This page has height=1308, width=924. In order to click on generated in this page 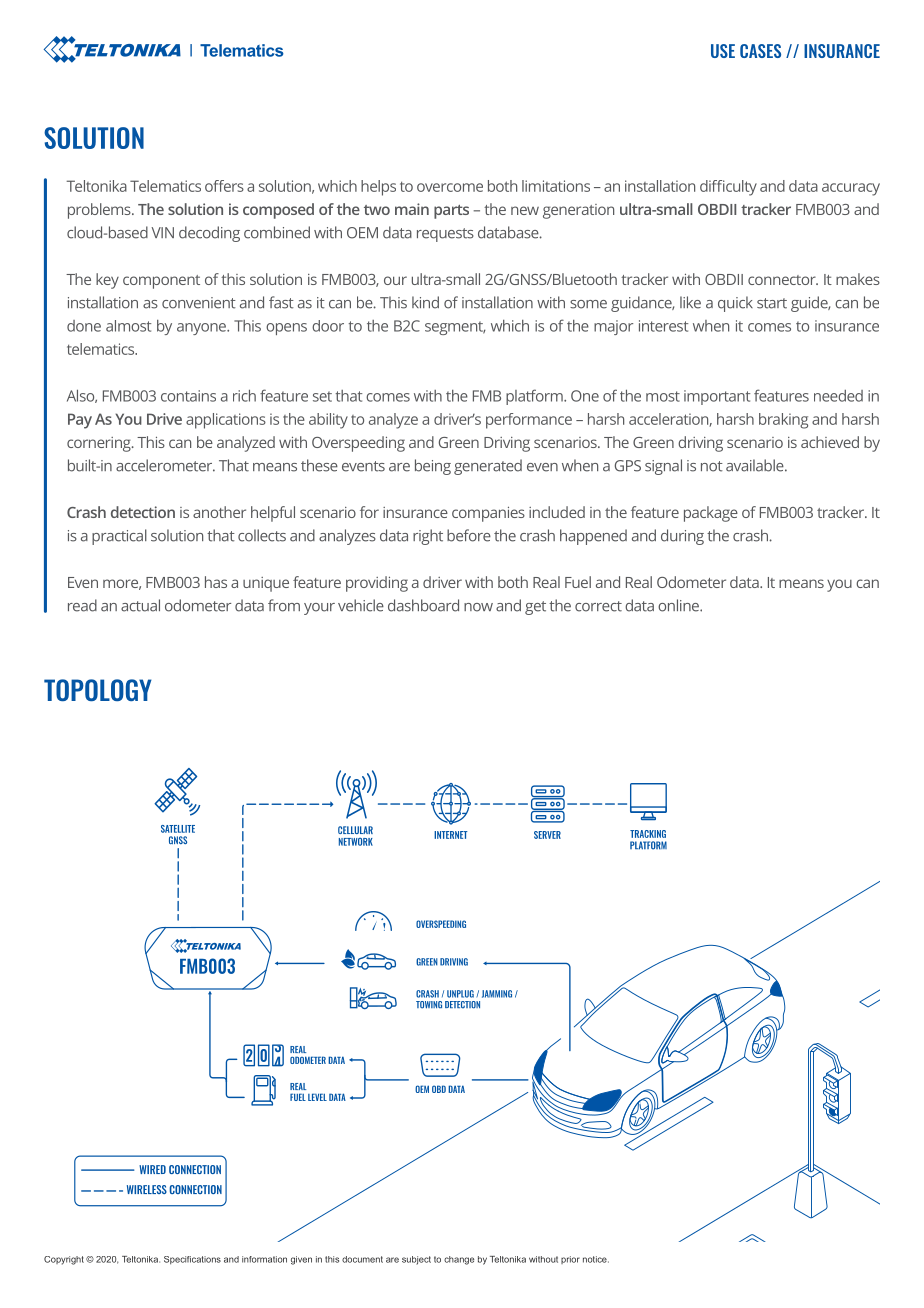, I will do `click(488, 467)`.
